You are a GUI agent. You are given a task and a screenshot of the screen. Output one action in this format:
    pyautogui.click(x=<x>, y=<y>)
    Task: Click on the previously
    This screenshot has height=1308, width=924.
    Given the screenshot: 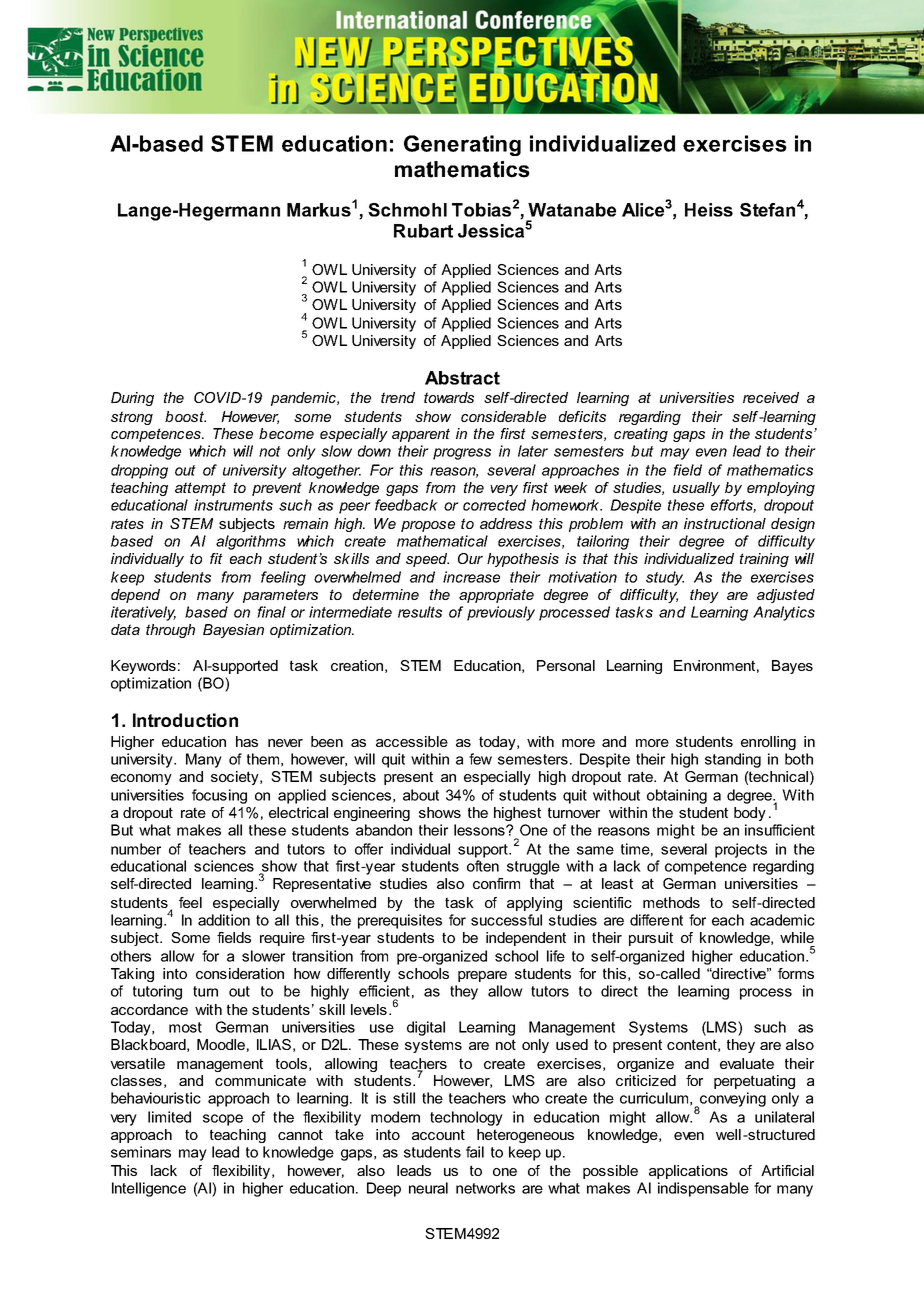 What is the action you would take?
    pyautogui.click(x=501, y=613)
